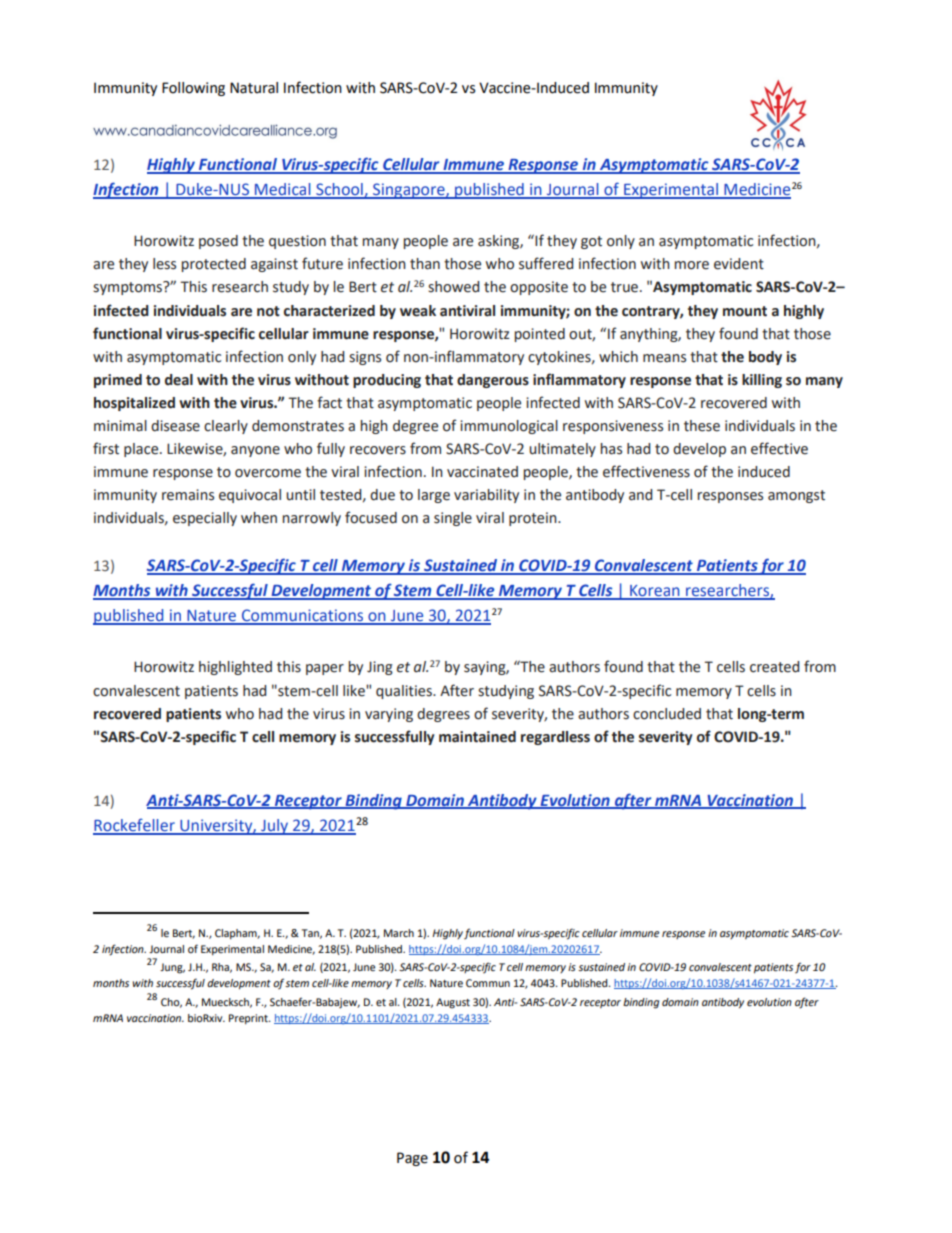  What do you see at coordinates (249, 1019) in the screenshot?
I see `Preprint` at bounding box center [249, 1019].
